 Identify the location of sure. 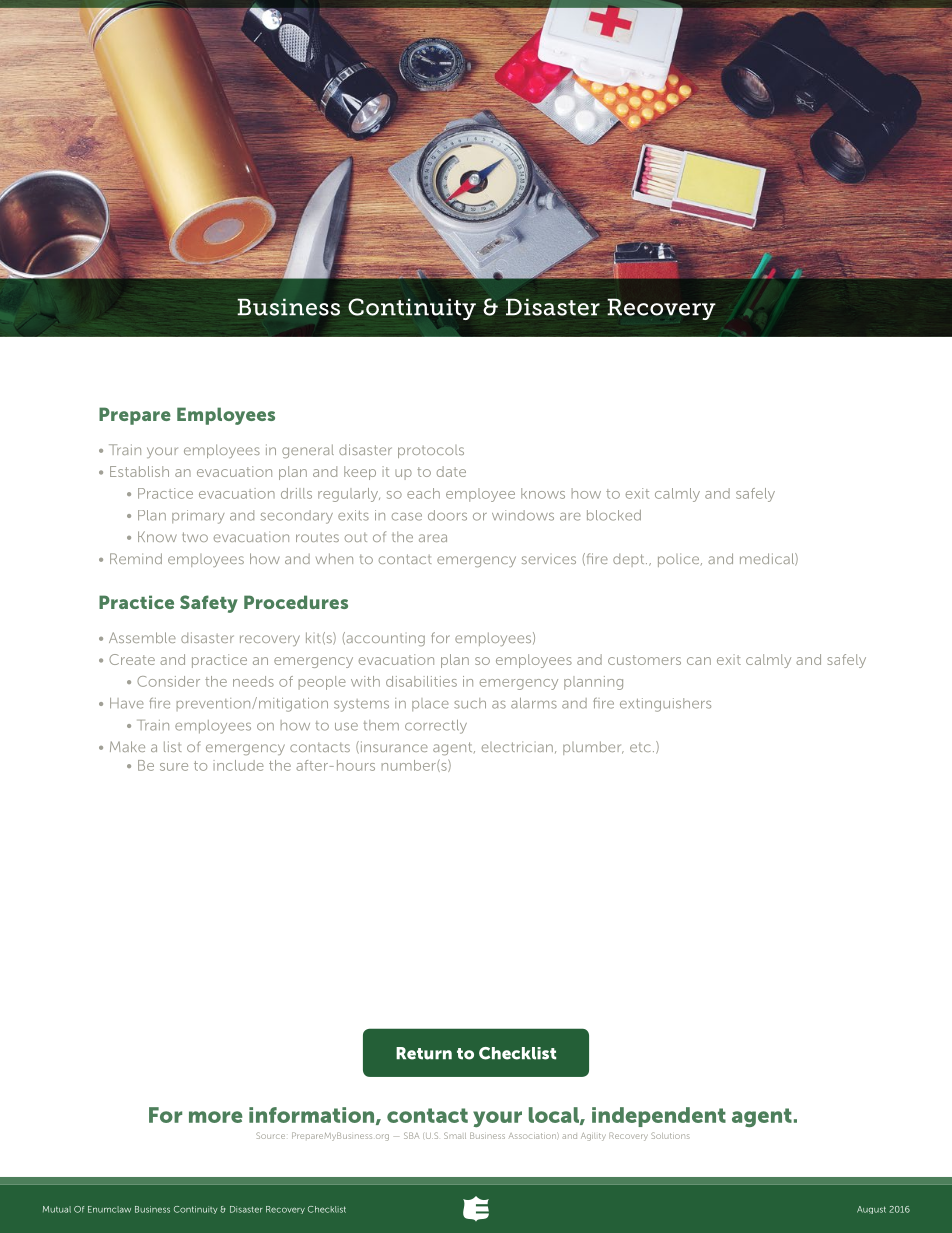
(174, 767).
